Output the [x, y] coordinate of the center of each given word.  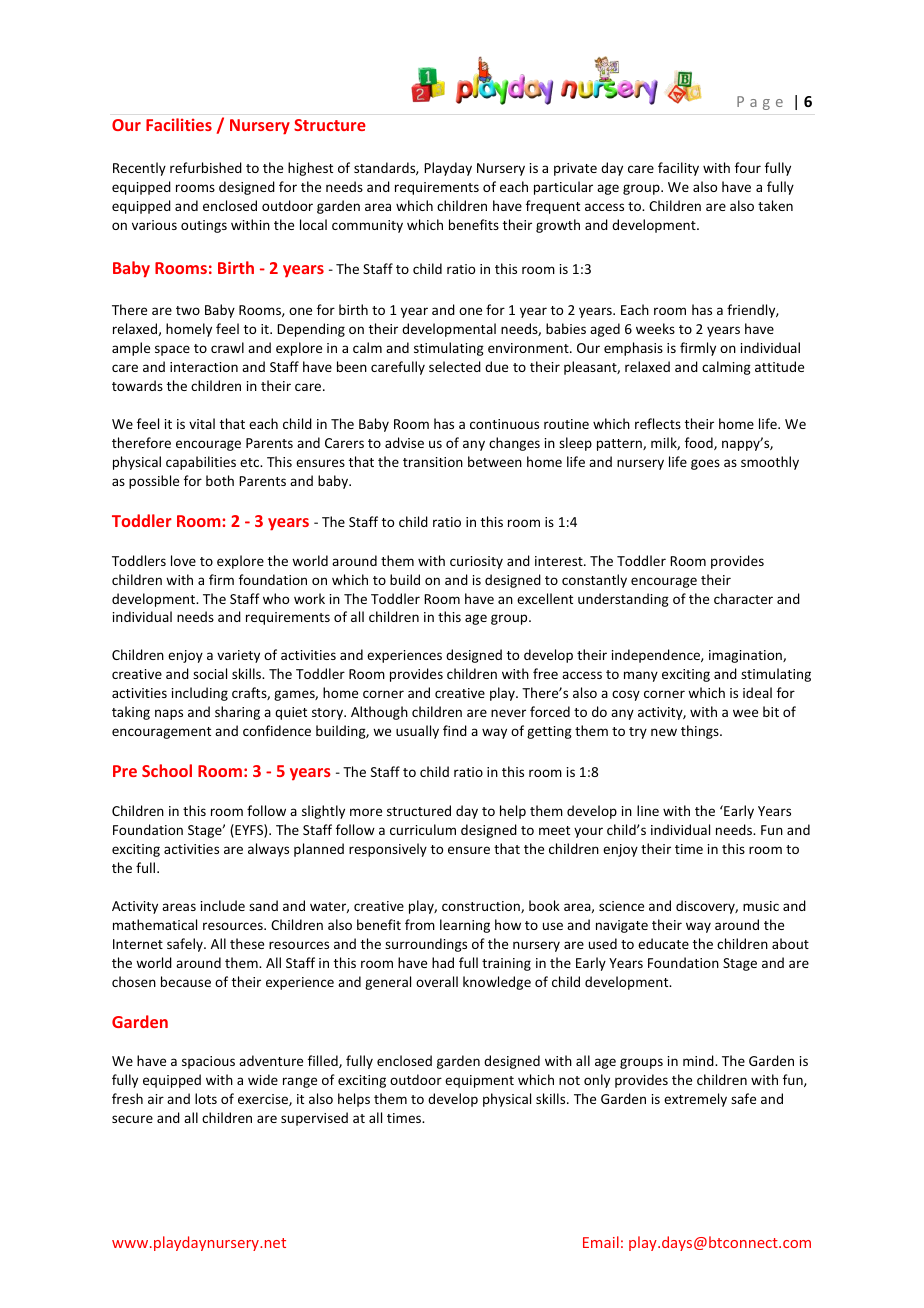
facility [678, 169]
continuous [504, 424]
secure [132, 1119]
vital [202, 423]
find [455, 730]
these [247, 943]
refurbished [206, 167]
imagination [746, 656]
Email [601, 1242]
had [443, 962]
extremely [695, 1100]
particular [563, 188]
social [210, 673]
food [700, 443]
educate [663, 943]
